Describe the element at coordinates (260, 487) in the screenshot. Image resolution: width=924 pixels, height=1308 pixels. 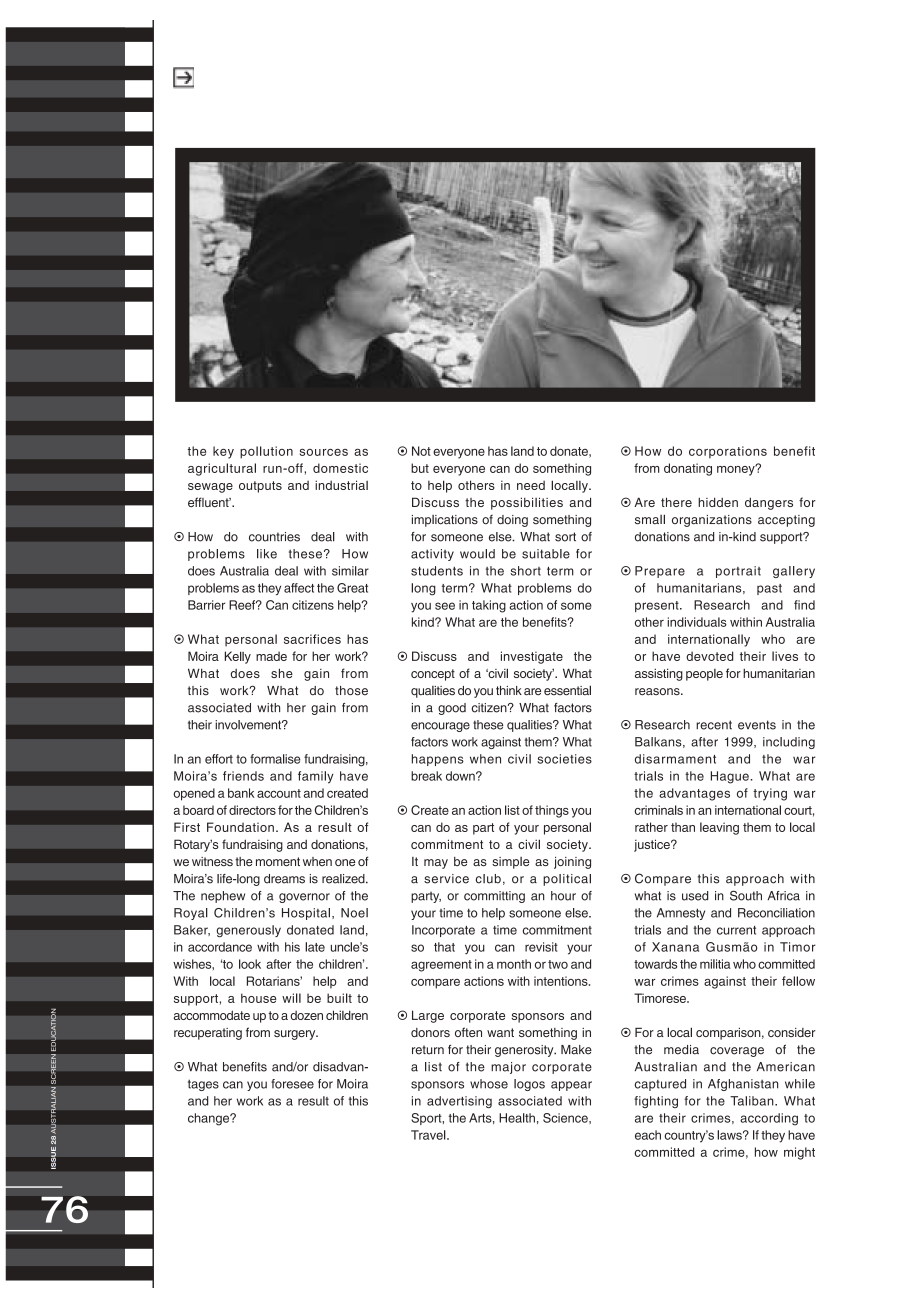
I see `outputs` at that location.
